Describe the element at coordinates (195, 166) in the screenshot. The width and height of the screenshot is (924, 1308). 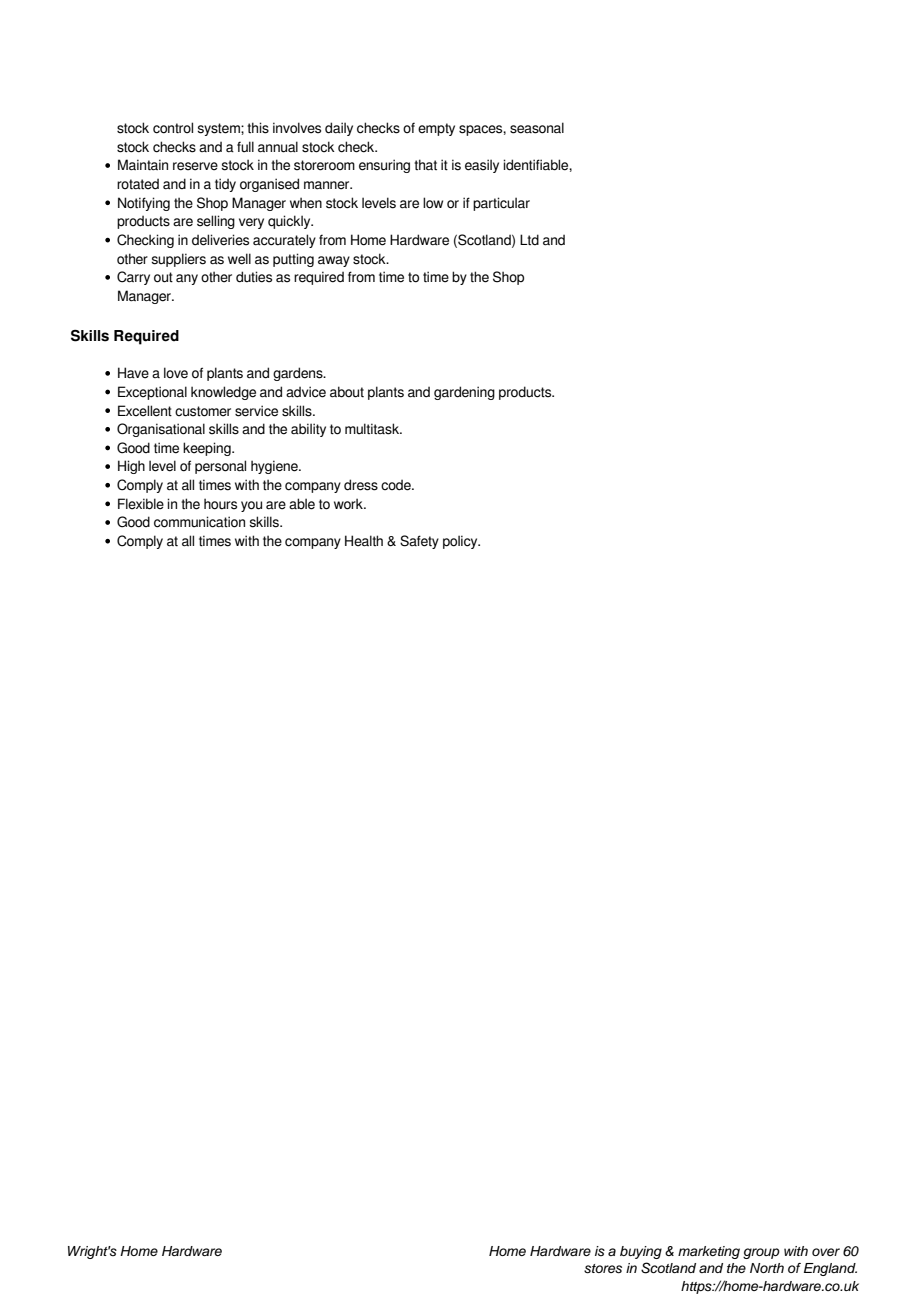
I see `reserve` at that location.
